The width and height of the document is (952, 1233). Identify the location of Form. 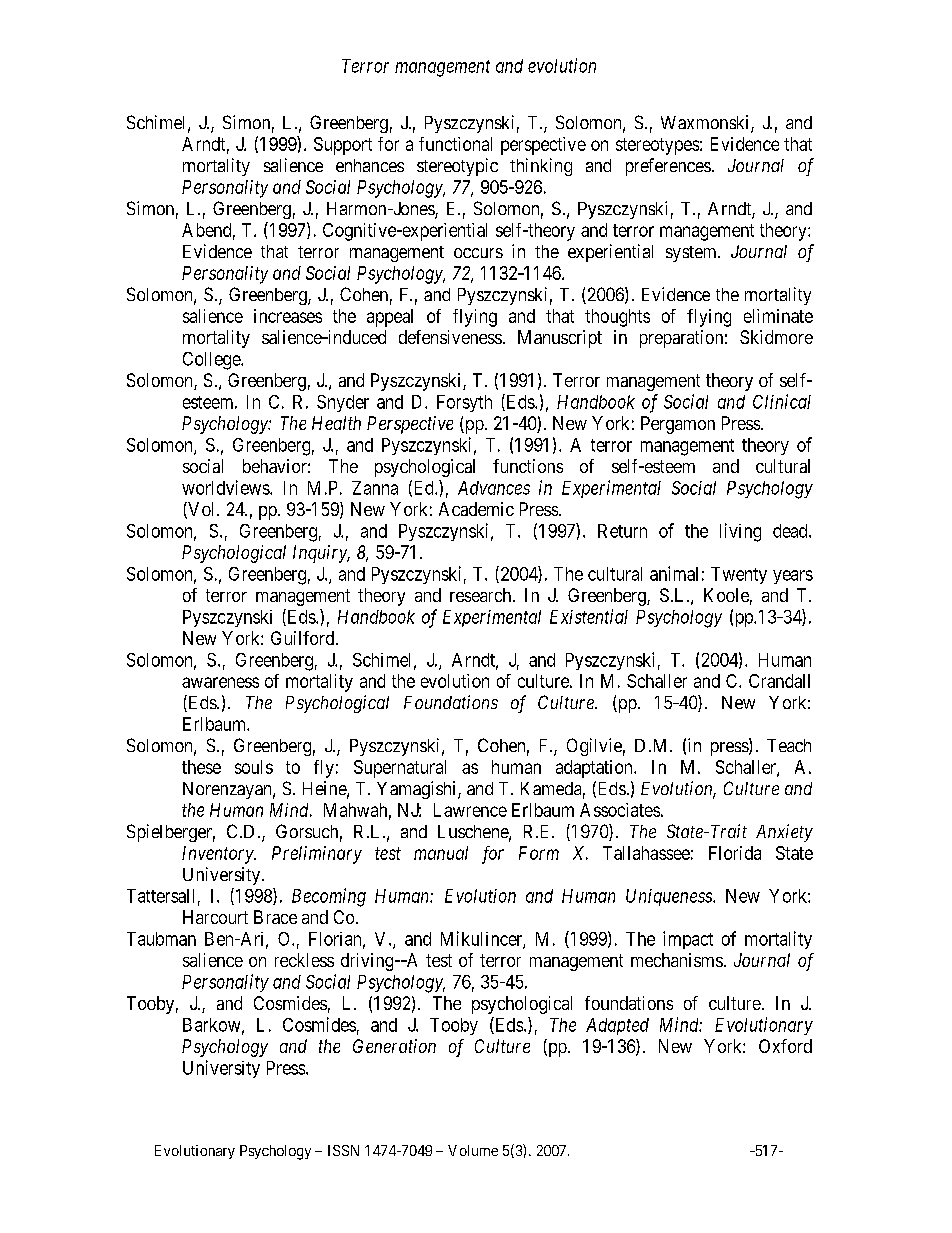
(539, 853).
